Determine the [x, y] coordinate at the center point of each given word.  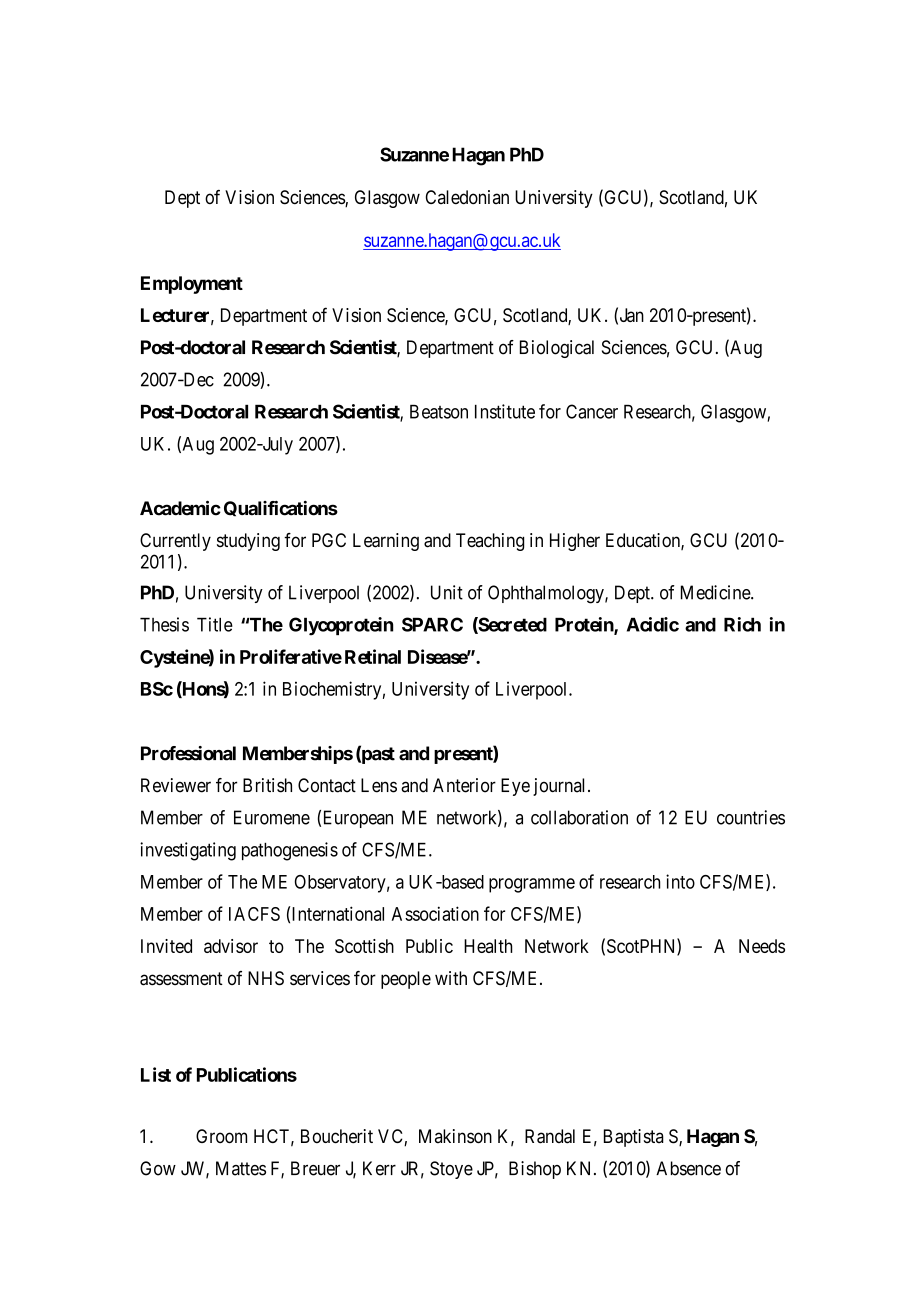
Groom [221, 1136]
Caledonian [467, 197]
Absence [688, 1168]
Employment [192, 285]
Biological [557, 349]
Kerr [379, 1168]
